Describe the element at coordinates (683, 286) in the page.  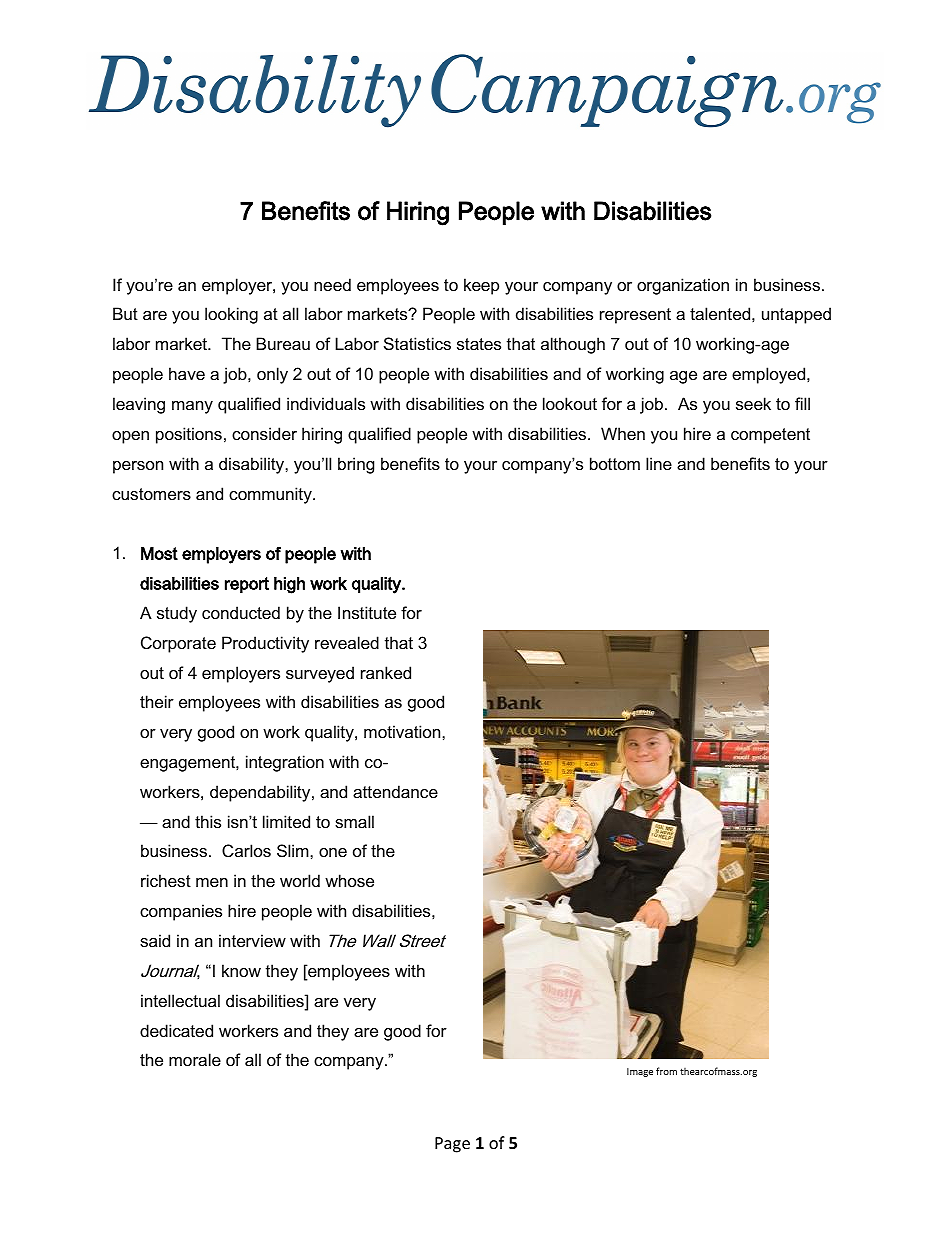
I see `organization` at that location.
